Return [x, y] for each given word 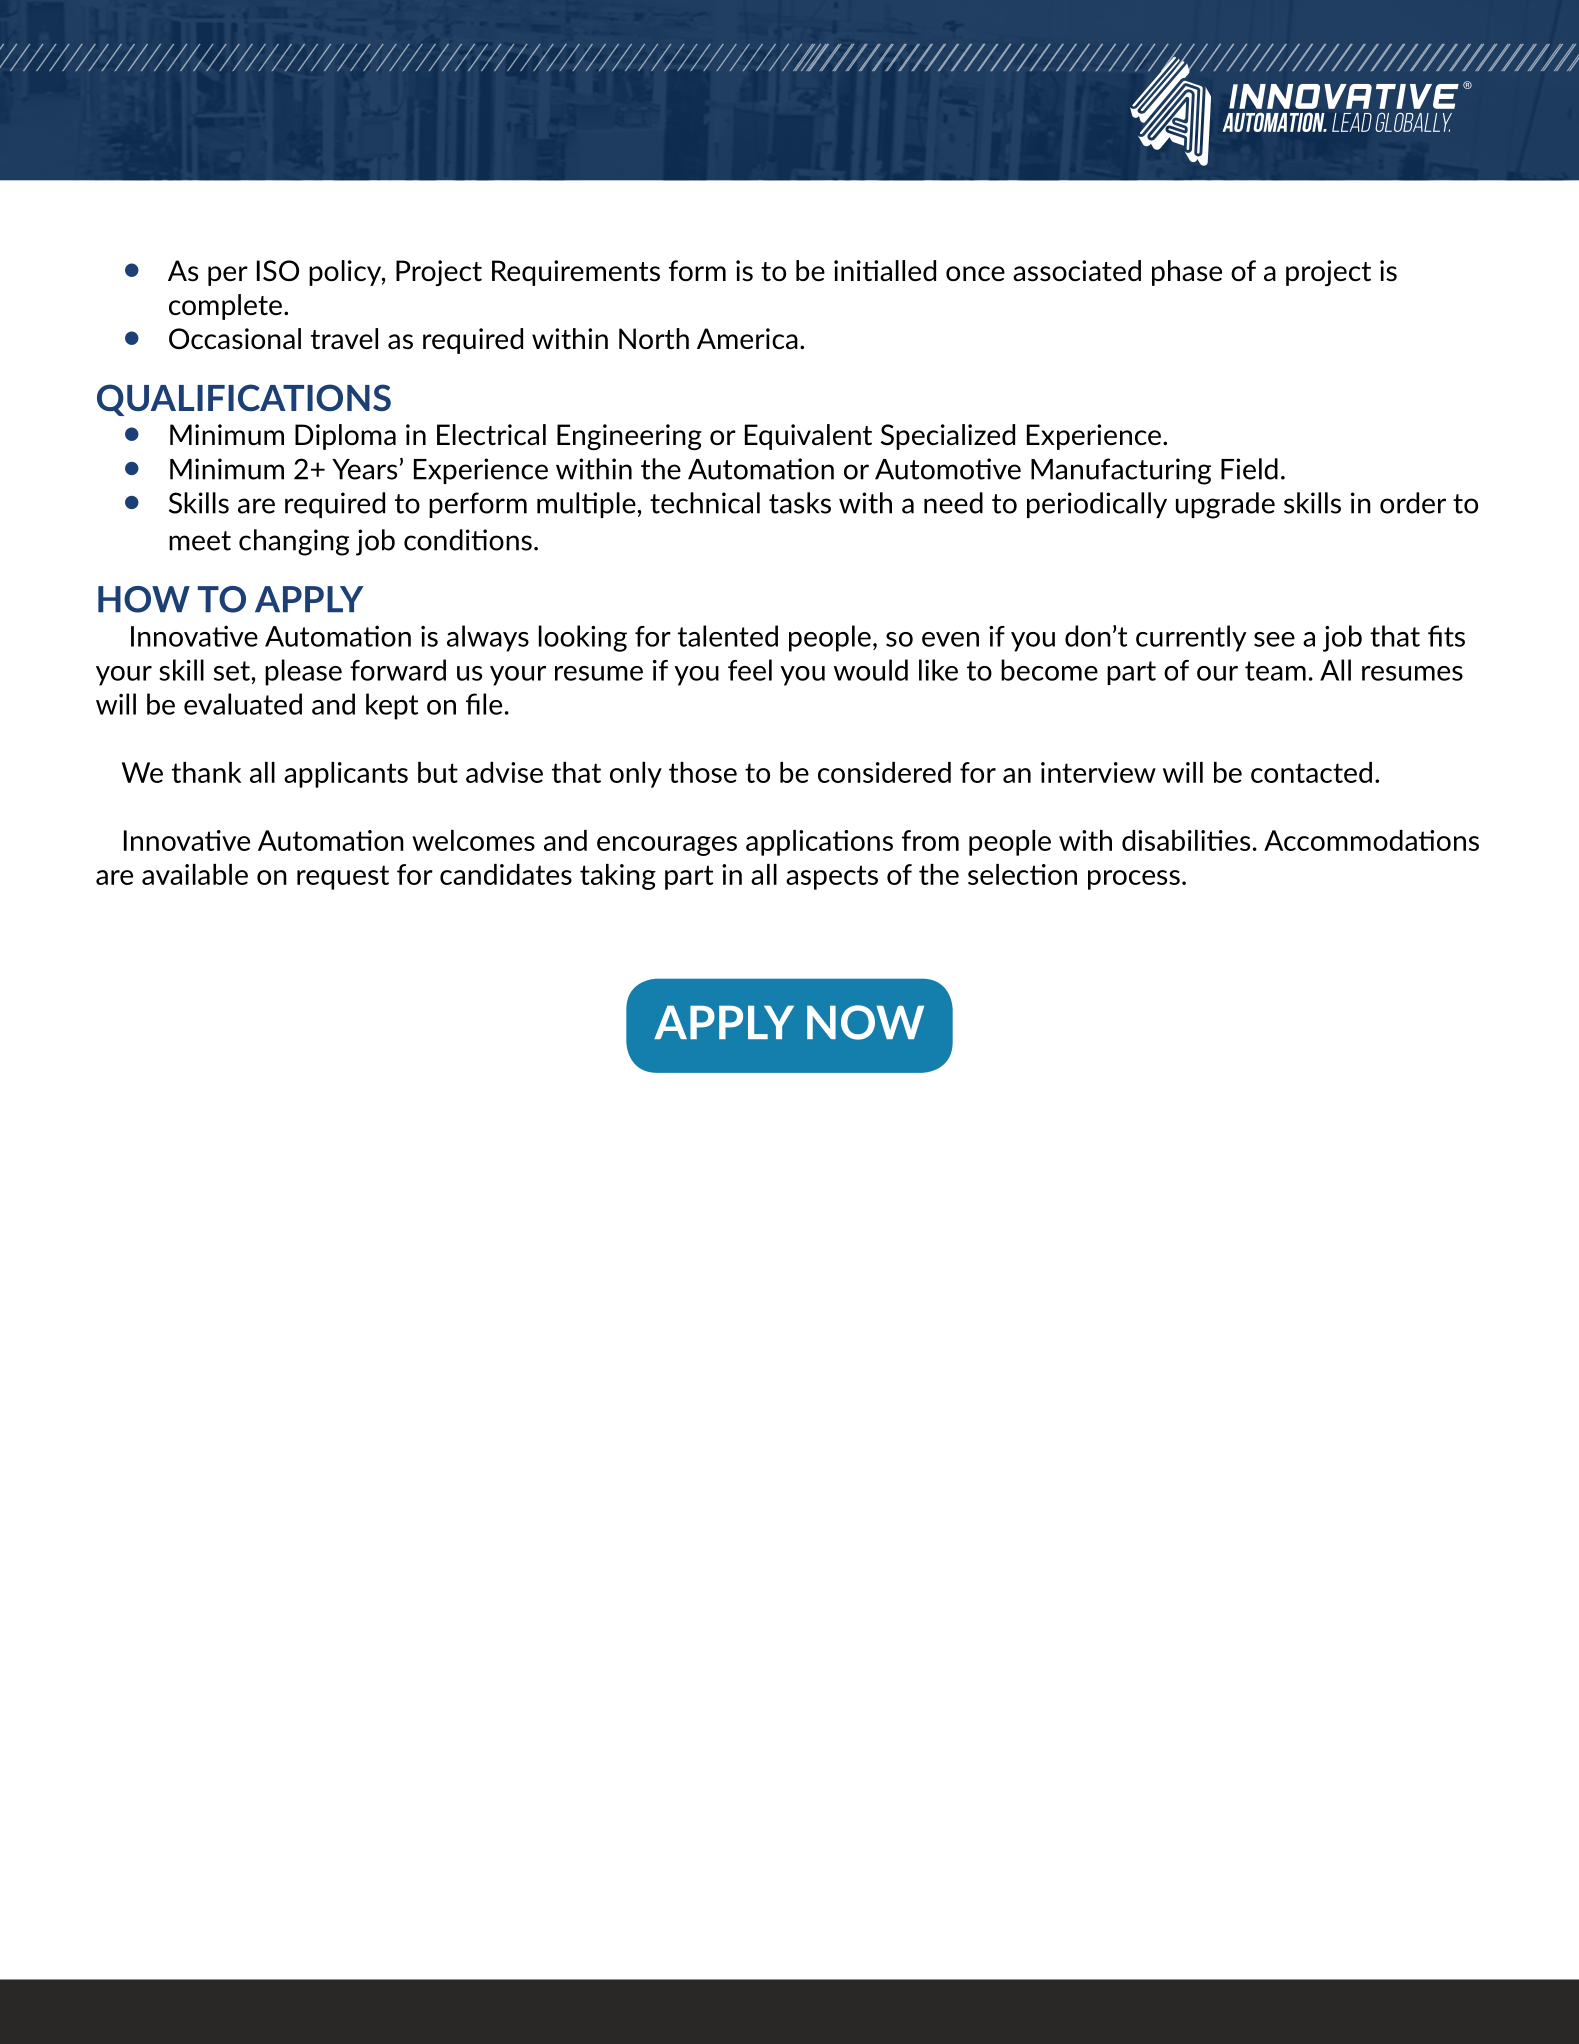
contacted [1311, 772]
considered [884, 772]
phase [1187, 273]
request [343, 877]
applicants [346, 775]
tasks [800, 503]
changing [294, 542]
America [747, 338]
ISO [278, 271]
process [1134, 880]
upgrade [1225, 505]
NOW [865, 1022]
